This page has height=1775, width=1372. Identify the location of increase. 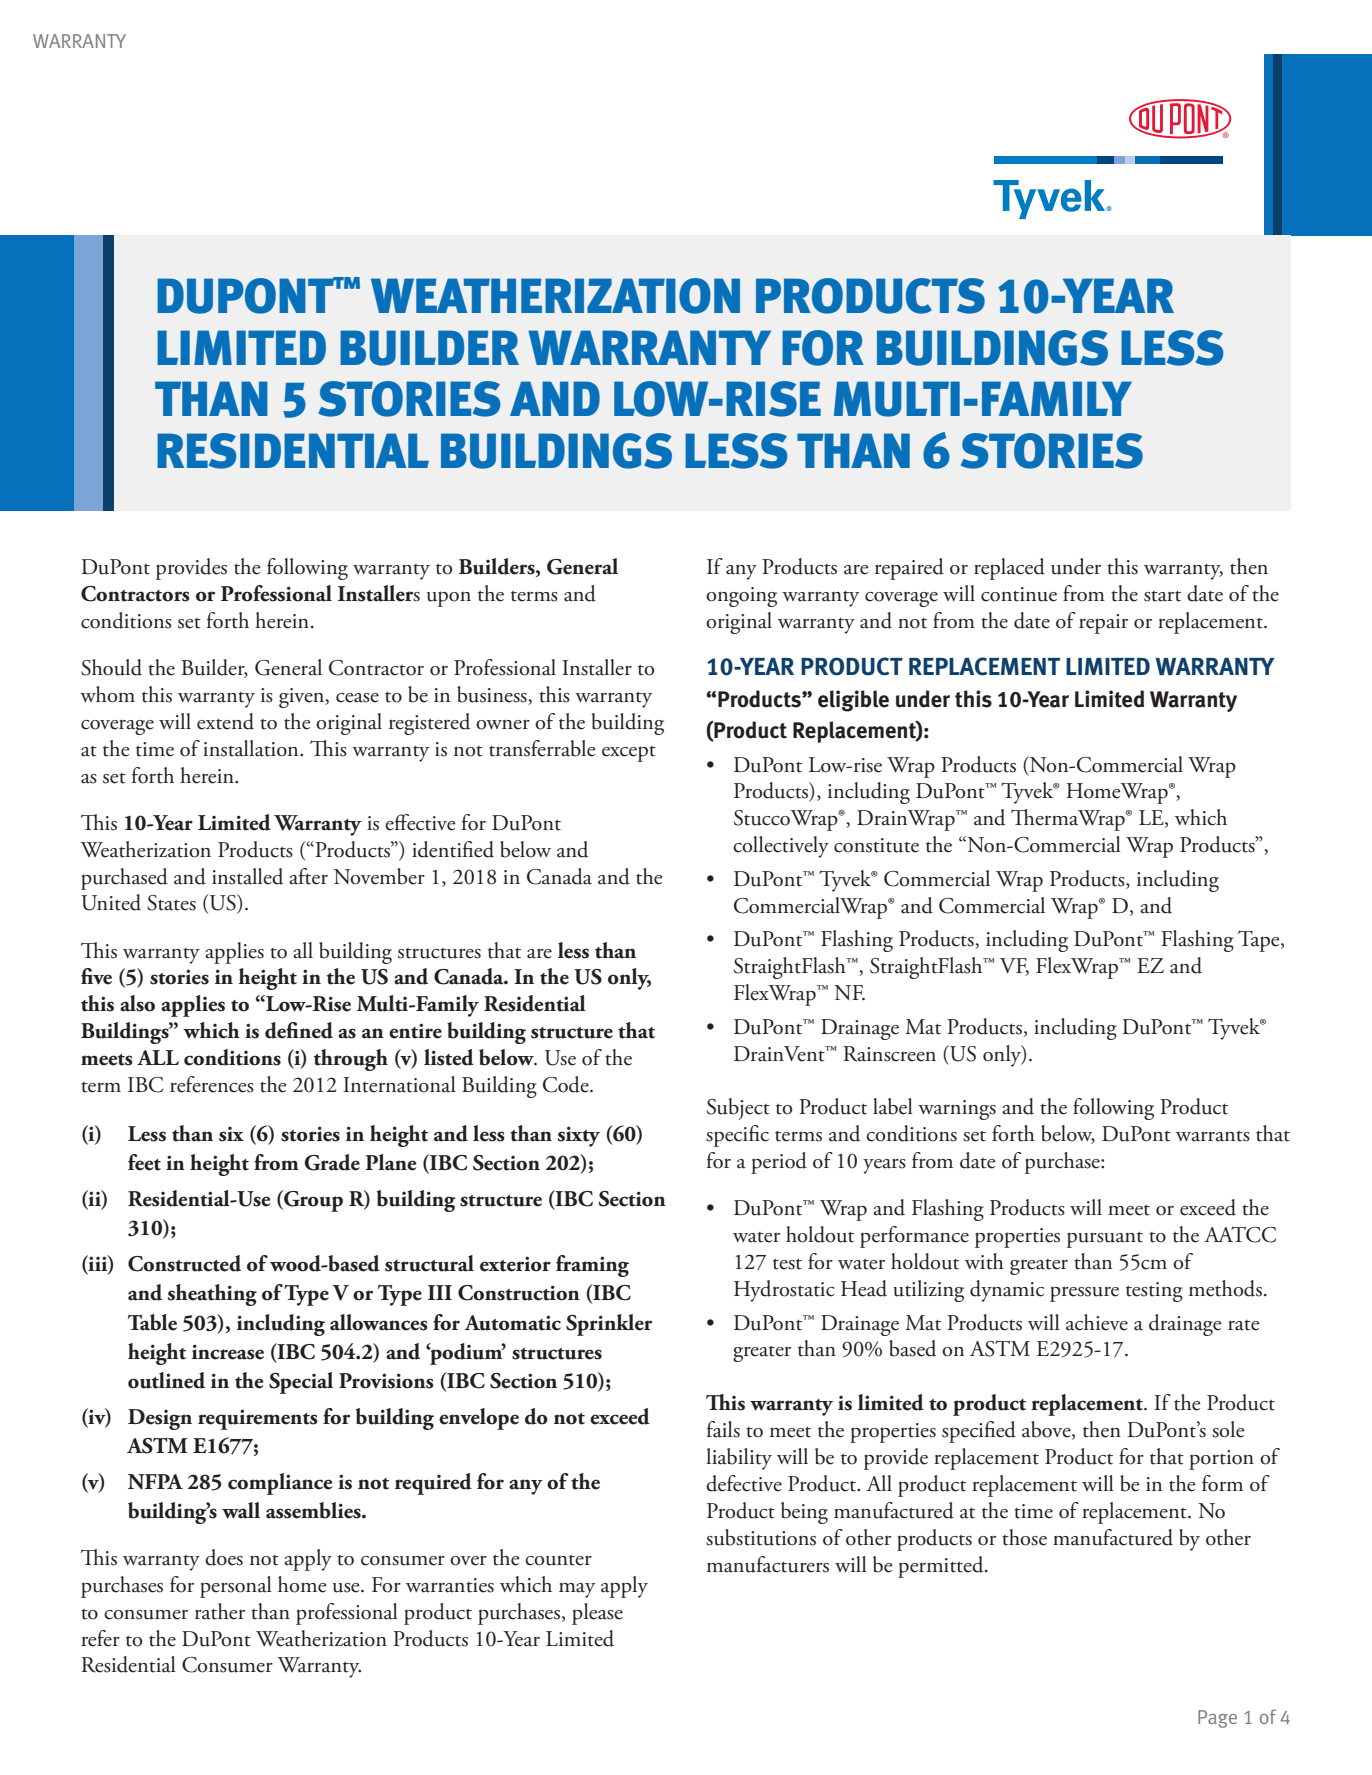
(228, 1352).
